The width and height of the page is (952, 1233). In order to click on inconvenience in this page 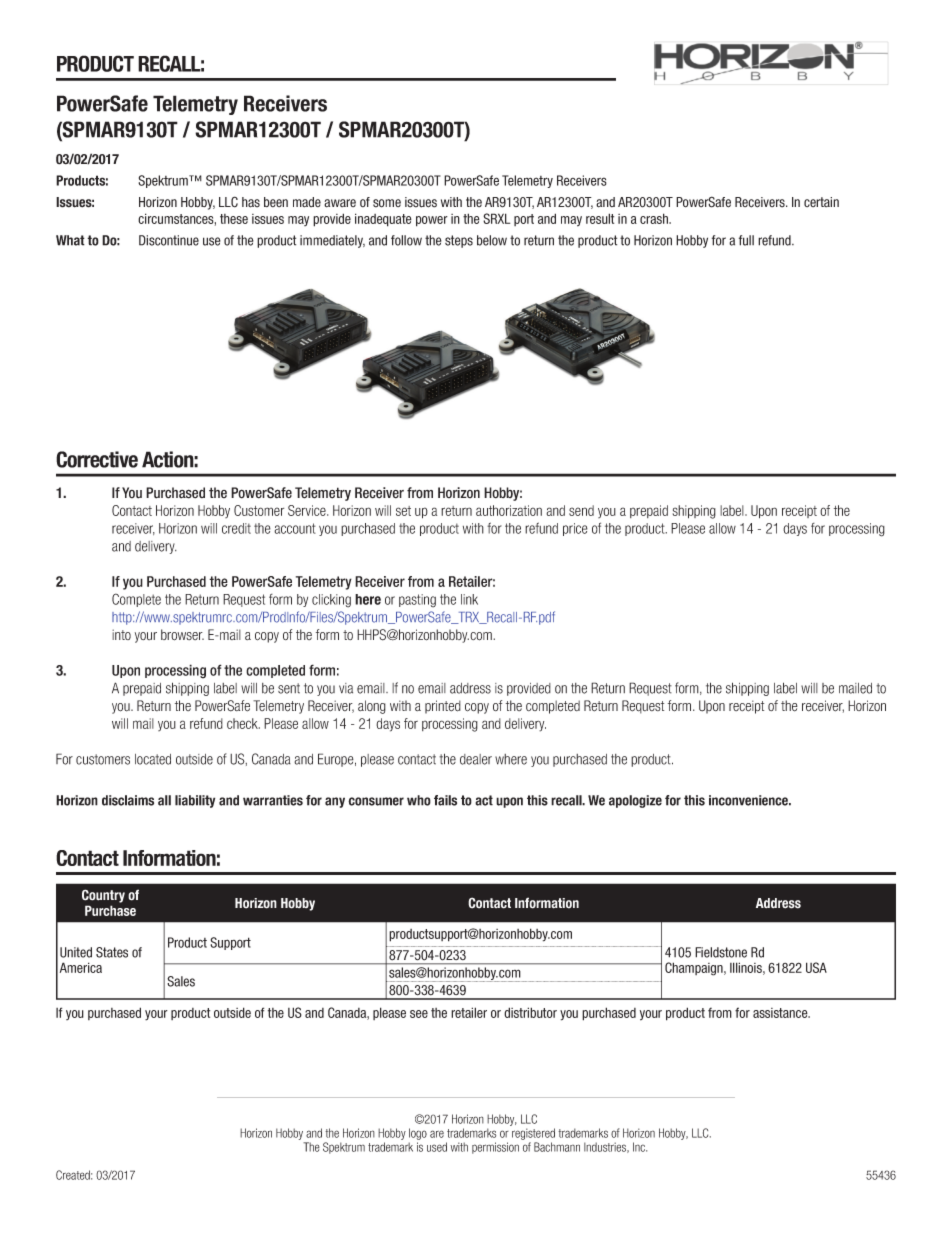, I will do `click(750, 800)`.
